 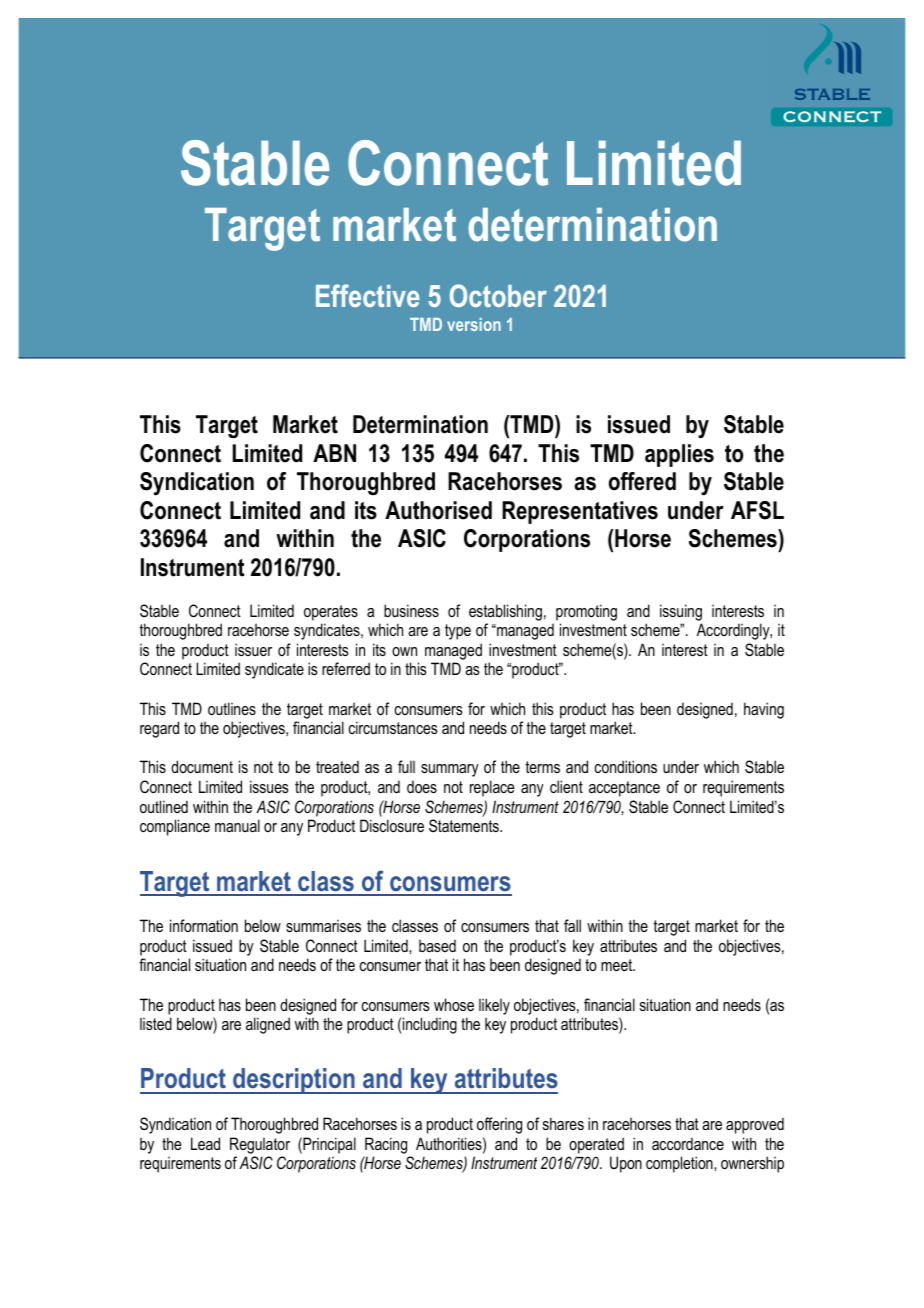 What do you see at coordinates (253, 650) in the document?
I see `issuer` at bounding box center [253, 650].
